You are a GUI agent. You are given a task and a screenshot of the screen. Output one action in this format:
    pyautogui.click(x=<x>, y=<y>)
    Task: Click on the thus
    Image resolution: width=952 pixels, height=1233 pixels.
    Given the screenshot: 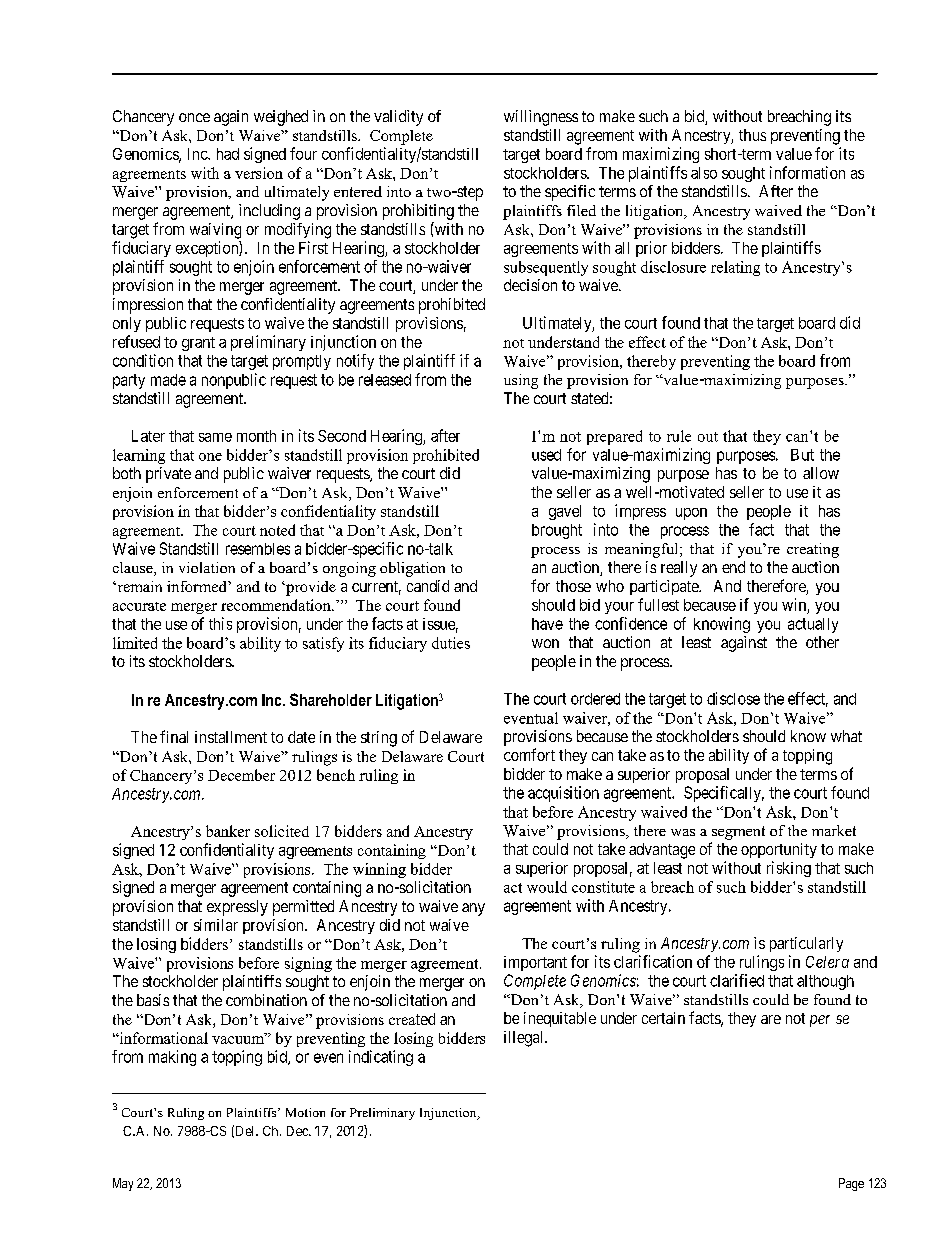 What is the action you would take?
    pyautogui.click(x=752, y=135)
